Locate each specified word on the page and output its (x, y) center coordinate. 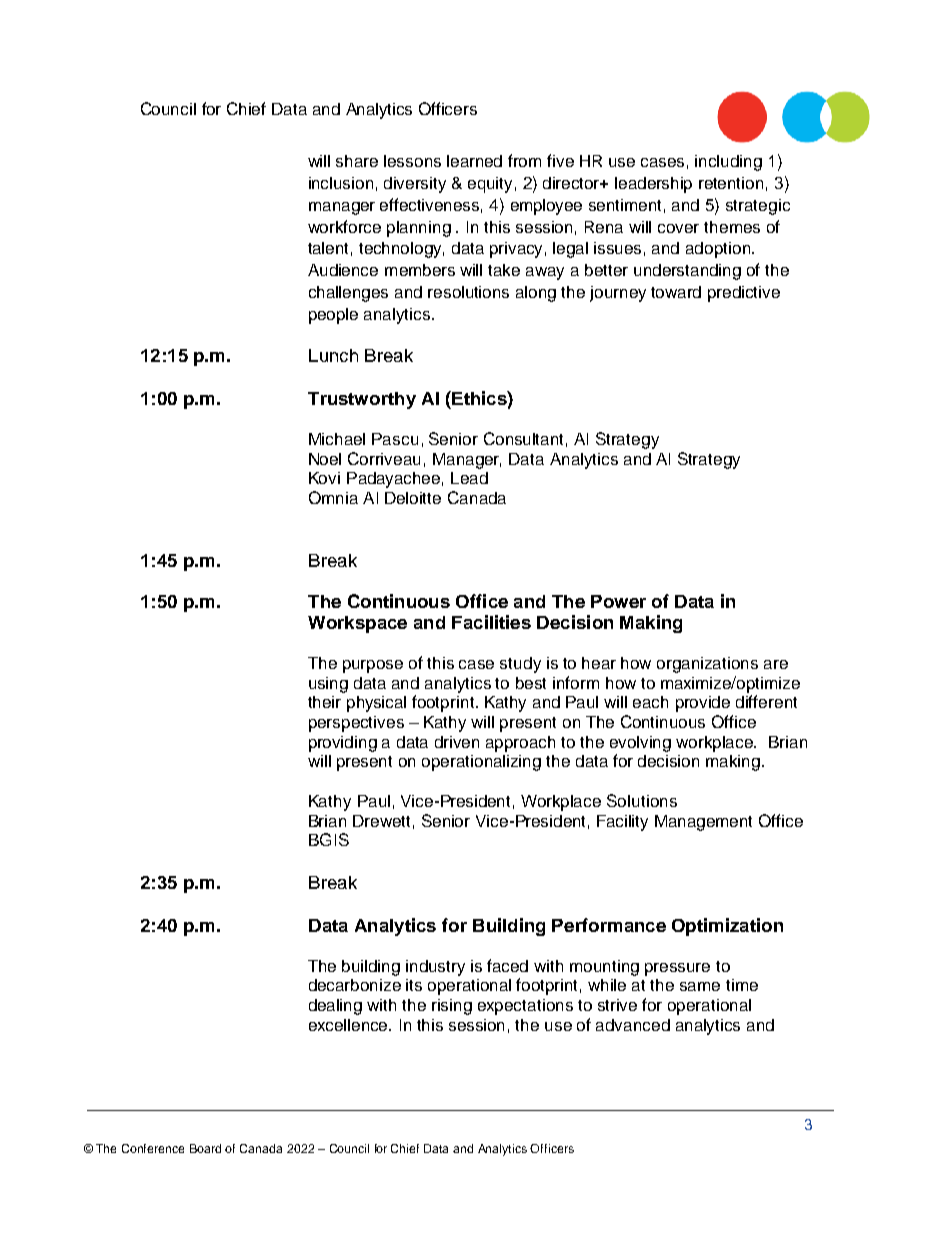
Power (618, 601)
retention (731, 183)
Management (703, 823)
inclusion (341, 183)
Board (205, 1148)
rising (452, 1007)
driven (457, 742)
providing (343, 744)
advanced (633, 1025)
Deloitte (413, 498)
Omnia (333, 497)
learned (474, 161)
